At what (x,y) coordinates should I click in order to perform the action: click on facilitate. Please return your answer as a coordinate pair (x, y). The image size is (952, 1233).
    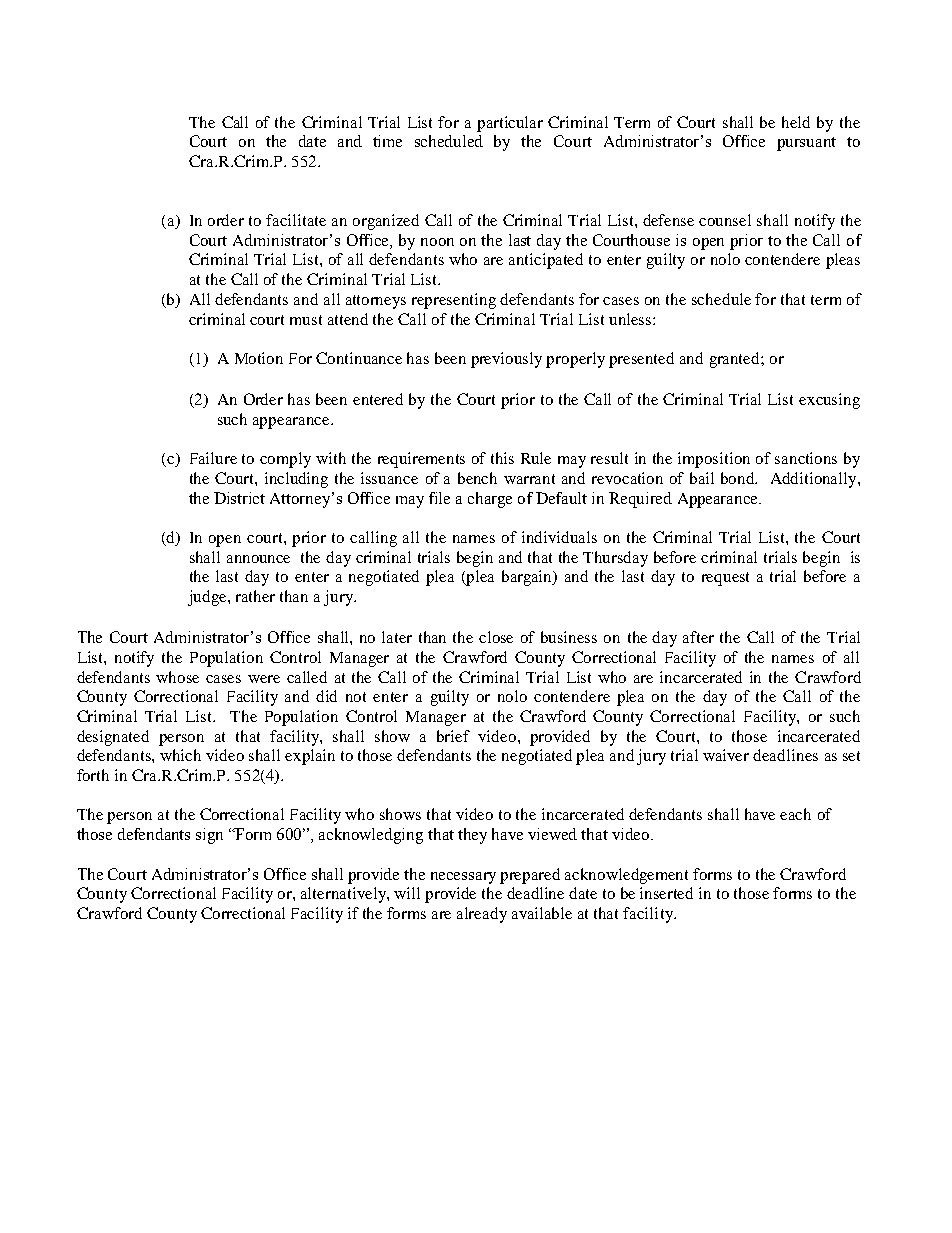
    Looking at the image, I should click on (296, 220).
